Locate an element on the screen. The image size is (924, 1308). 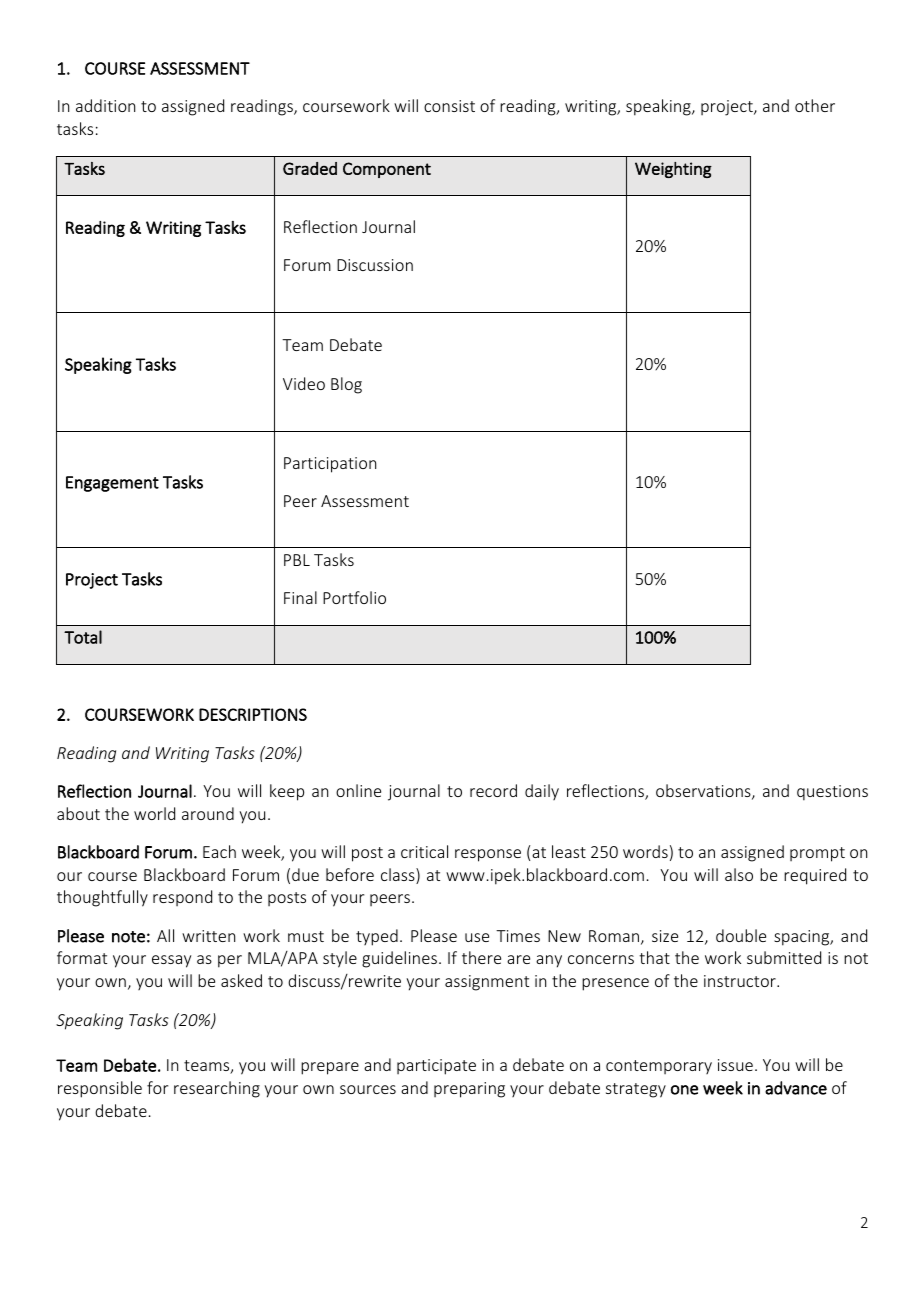
record is located at coordinates (493, 790).
